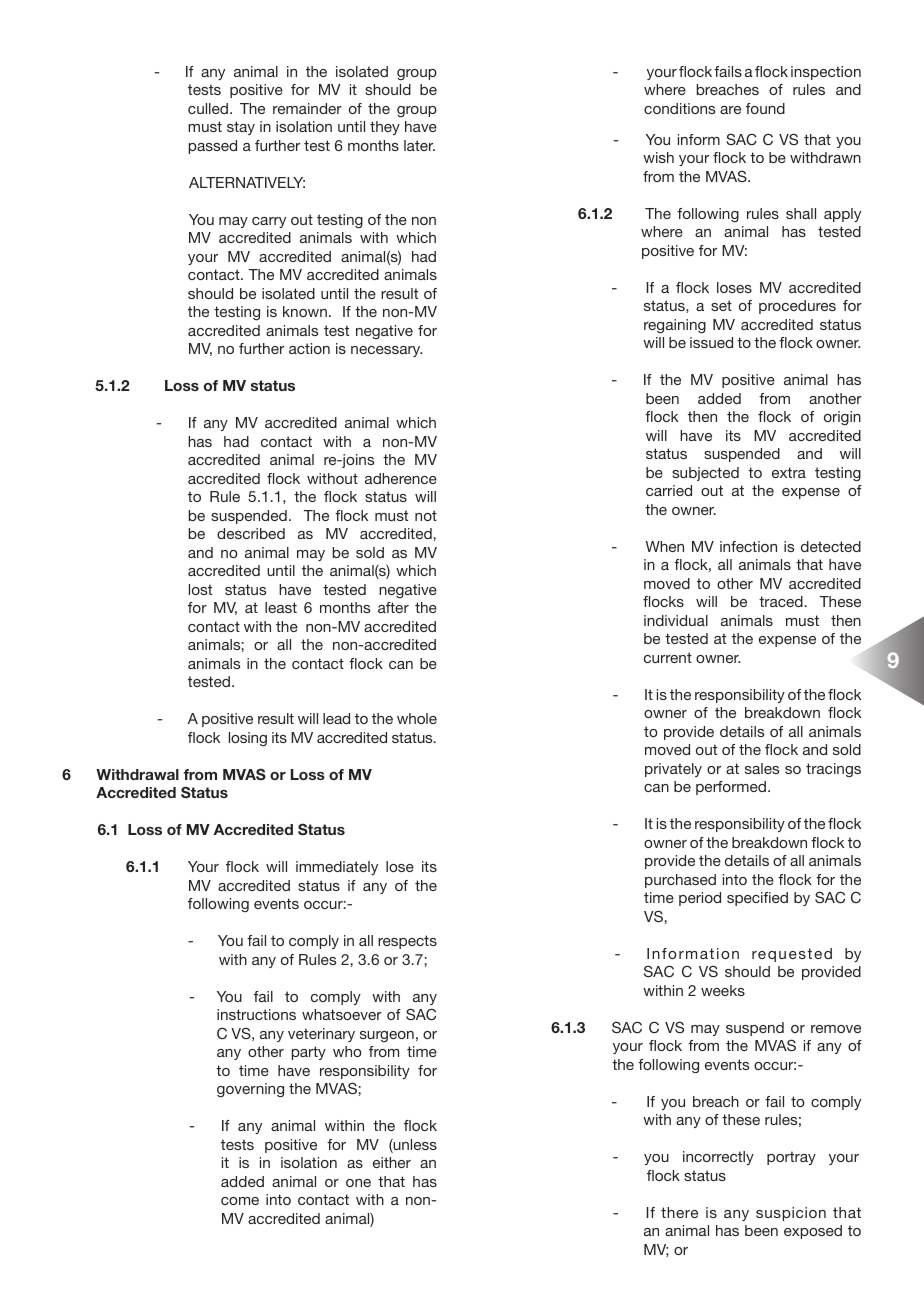 Image resolution: width=924 pixels, height=1311 pixels. I want to click on traced, so click(781, 601).
